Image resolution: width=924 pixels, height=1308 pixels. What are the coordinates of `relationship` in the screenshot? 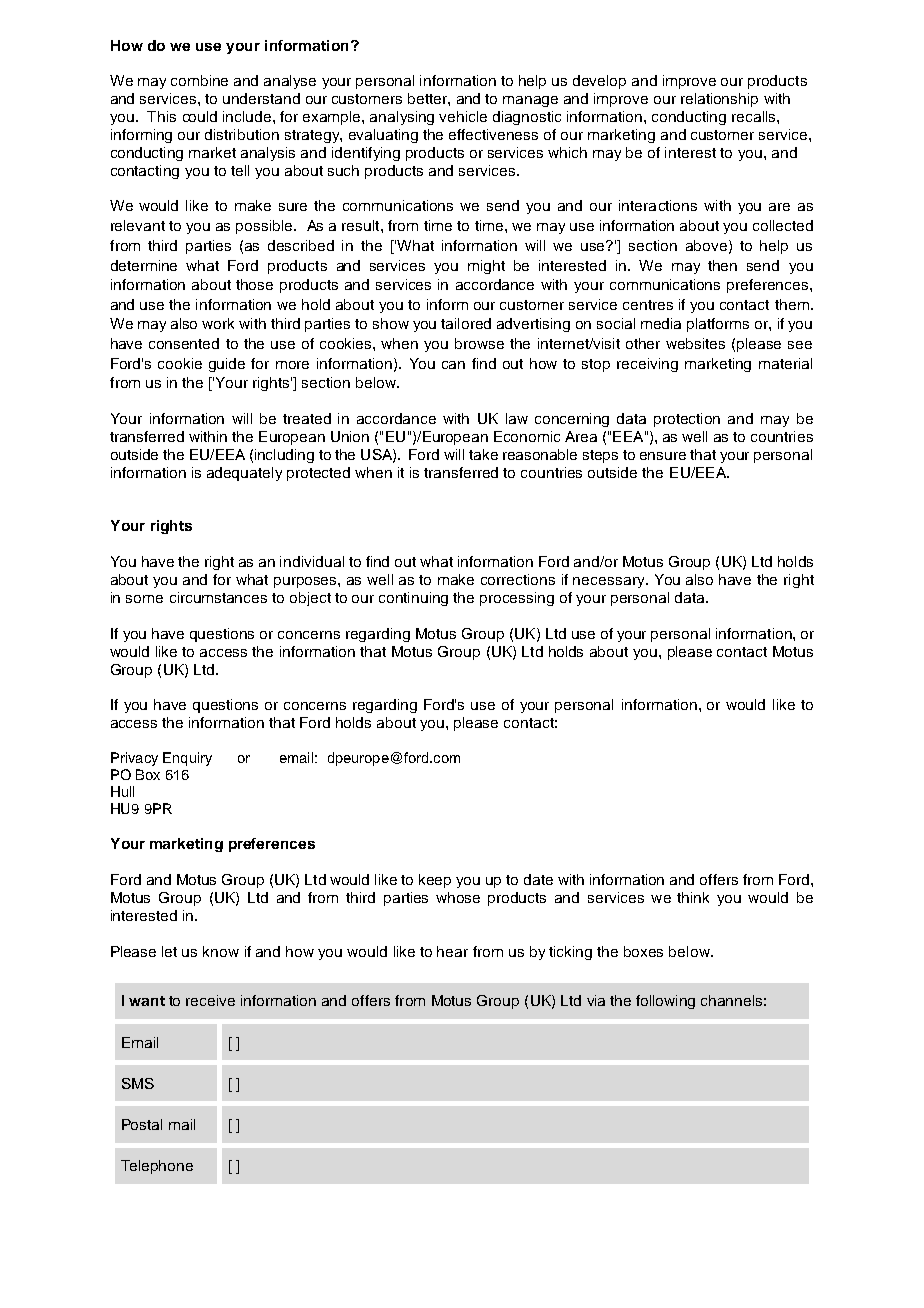 It's located at (719, 100).
